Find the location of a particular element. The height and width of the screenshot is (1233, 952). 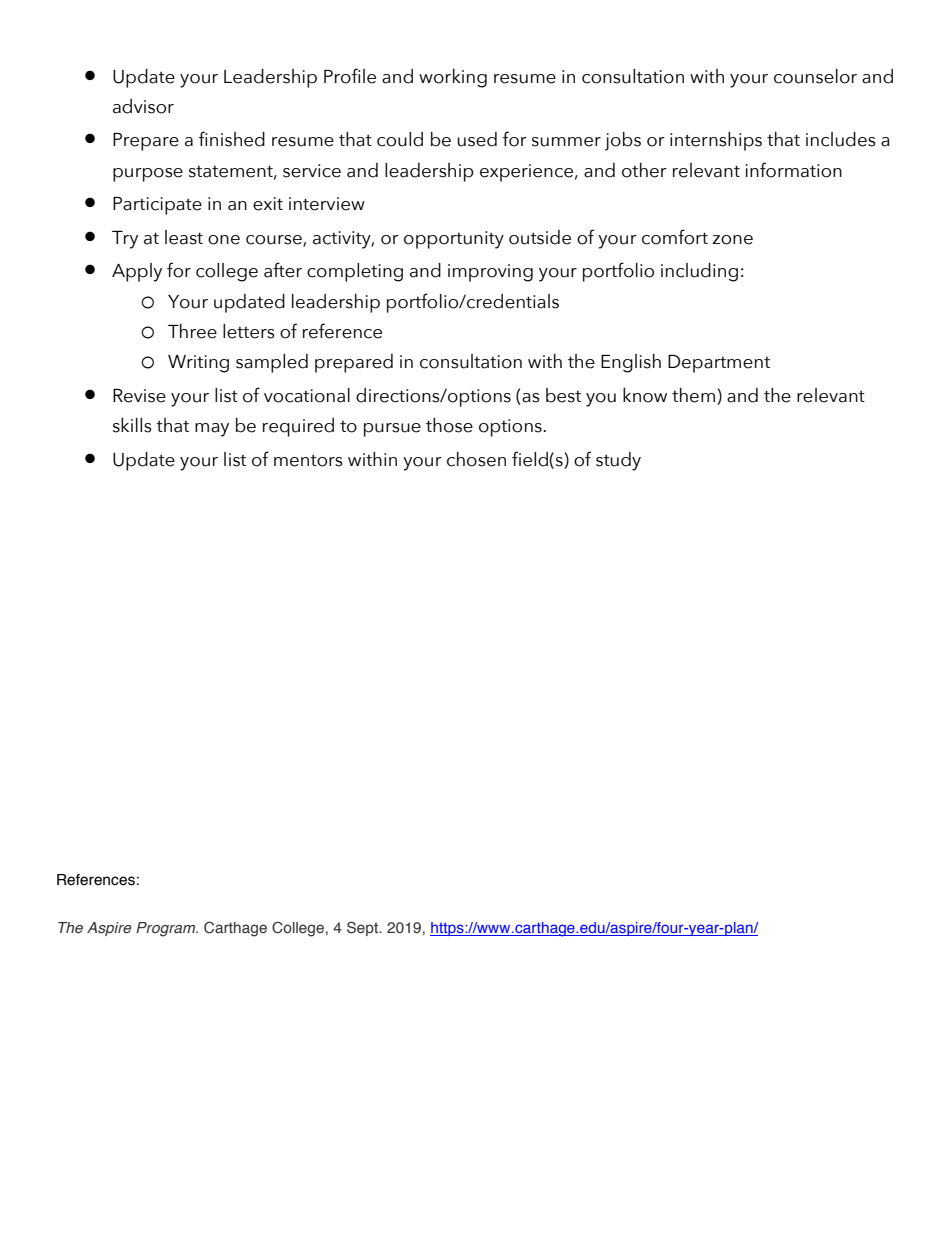

Sept is located at coordinates (364, 928).
